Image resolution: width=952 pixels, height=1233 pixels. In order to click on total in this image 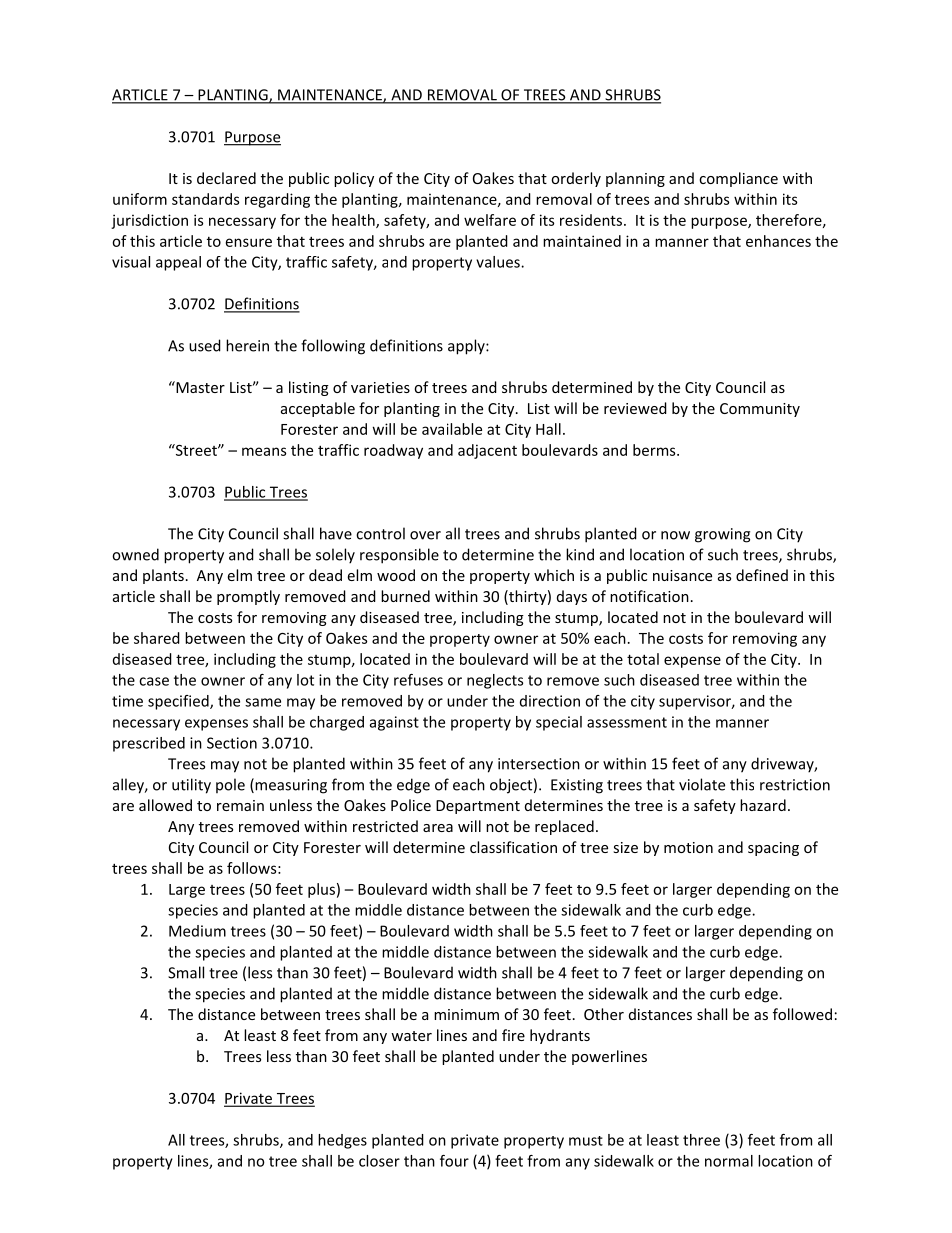, I will do `click(643, 659)`.
